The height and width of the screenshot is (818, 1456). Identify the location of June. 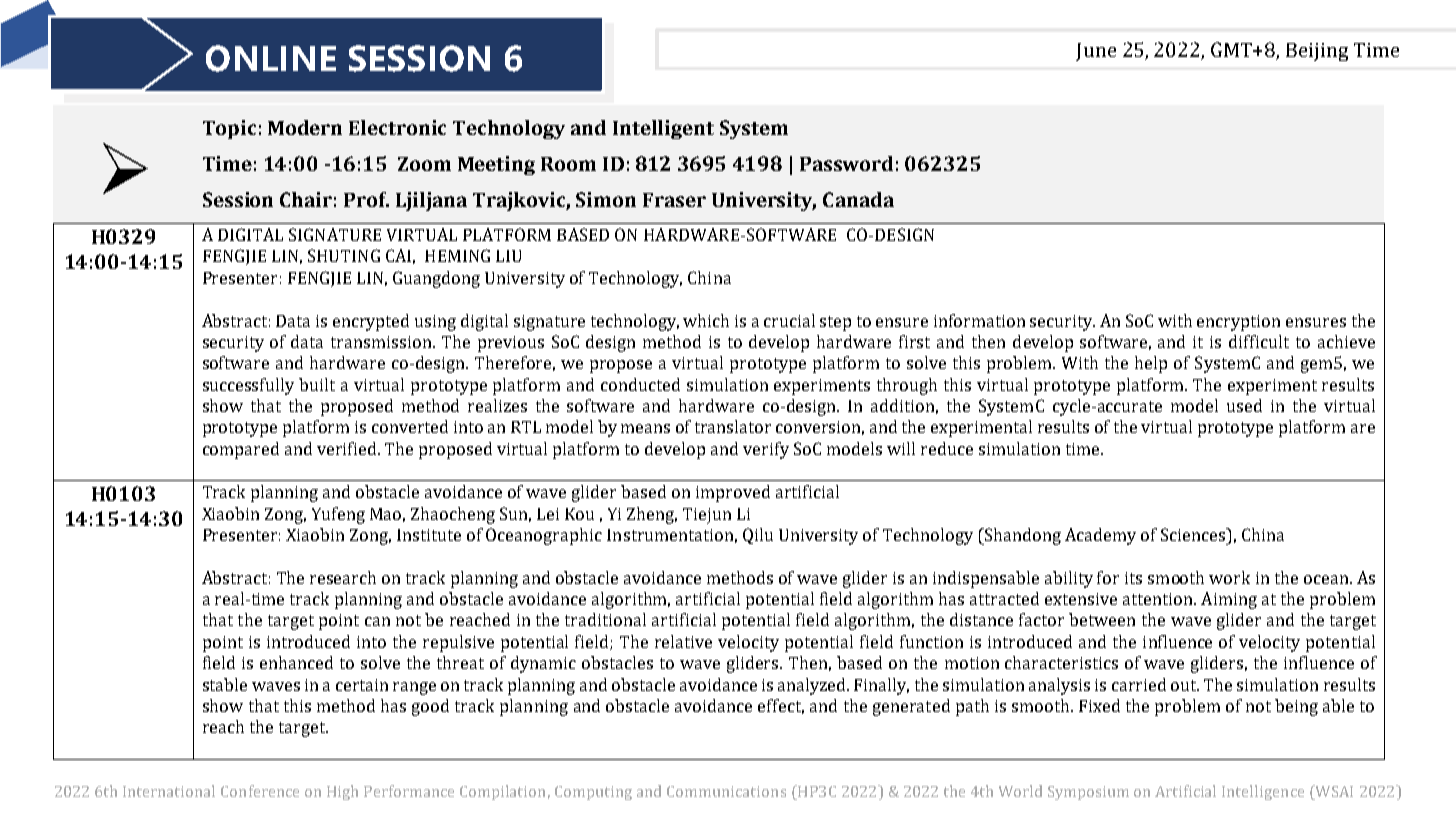
(1096, 52).
